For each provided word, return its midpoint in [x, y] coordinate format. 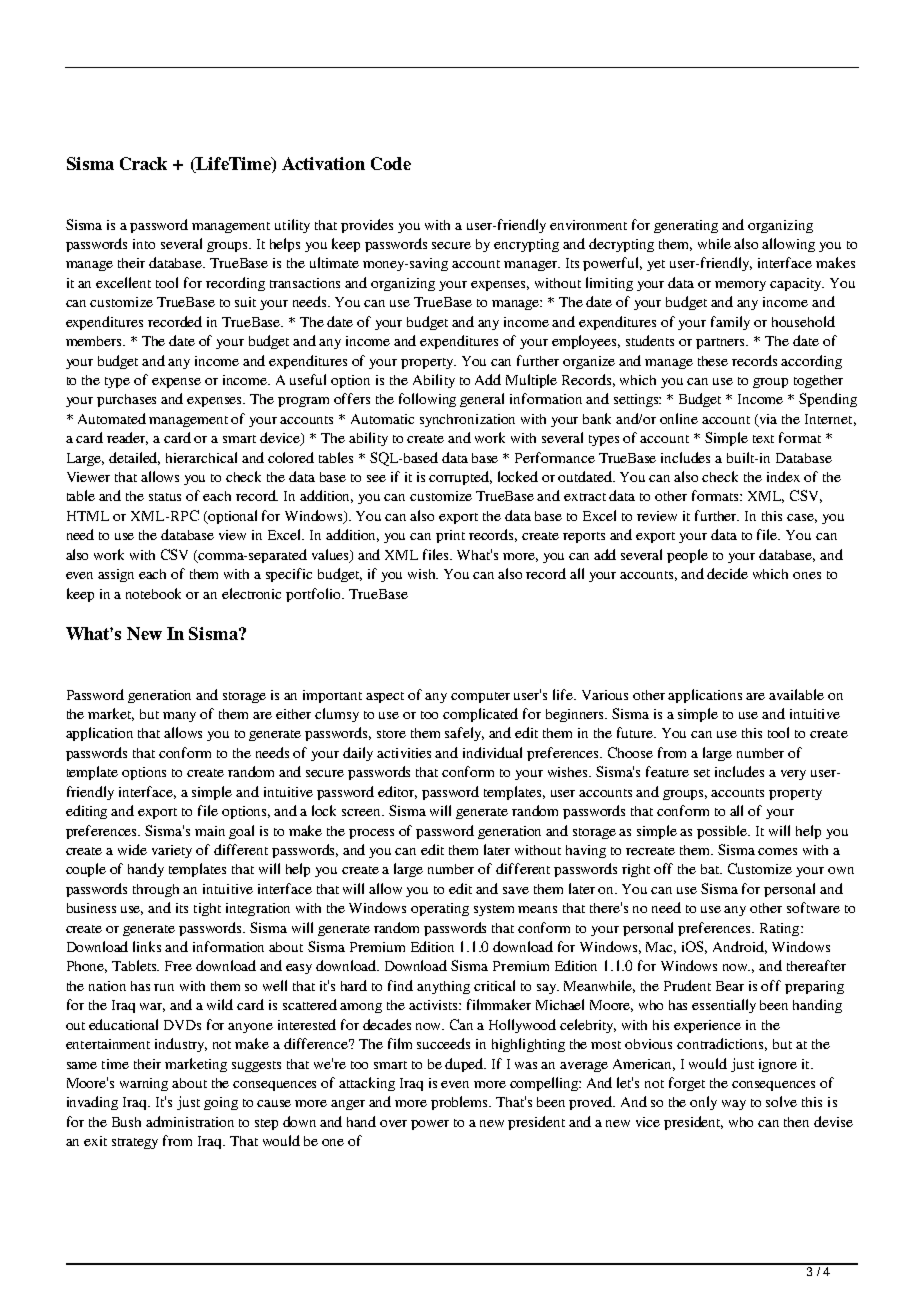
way [734, 1105]
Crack [143, 163]
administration [190, 1121]
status [165, 497]
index [783, 476]
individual [492, 752]
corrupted [460, 478]
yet [656, 265]
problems [461, 1103]
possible [723, 832]
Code [391, 163]
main [210, 831]
